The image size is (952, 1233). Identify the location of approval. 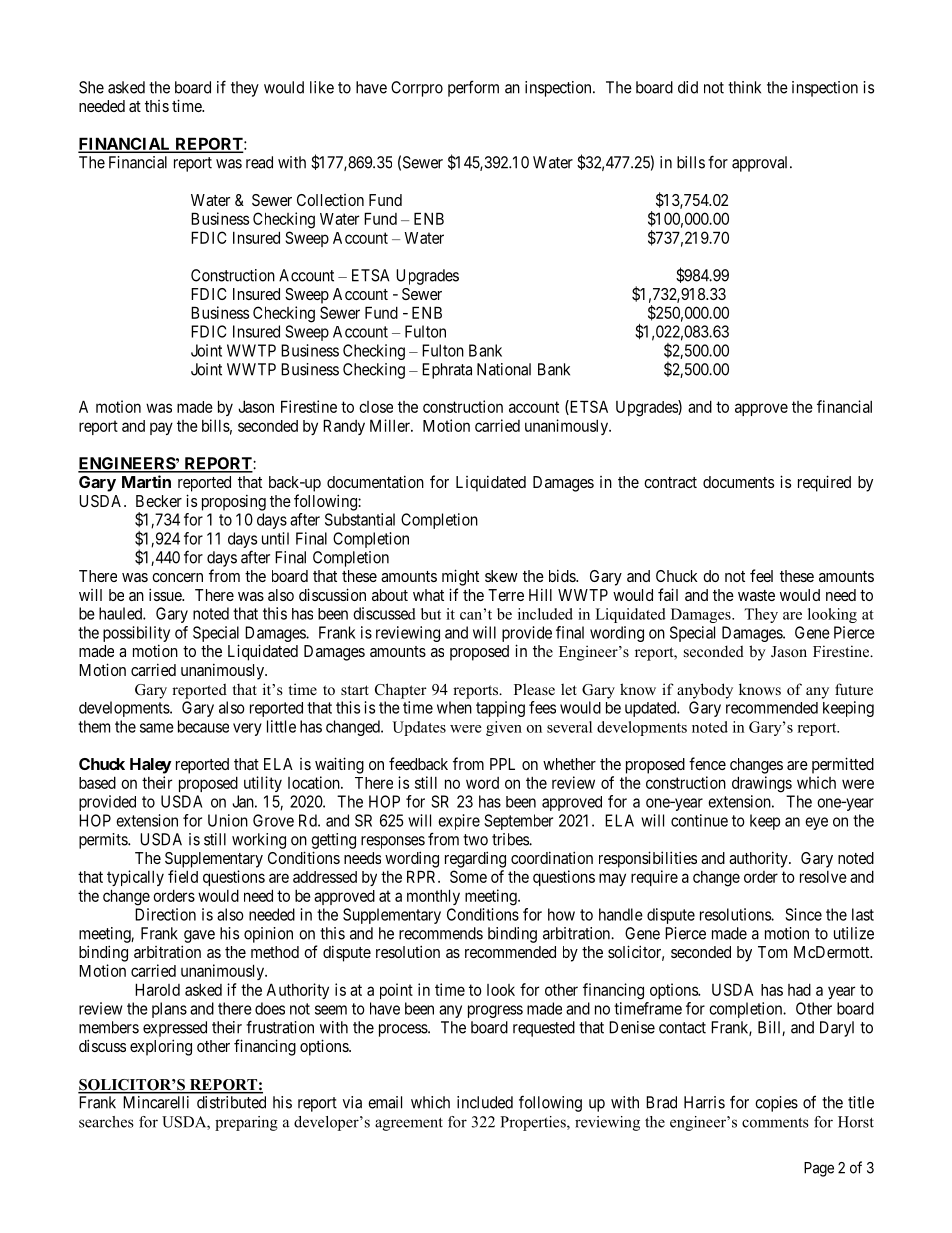
(761, 164).
